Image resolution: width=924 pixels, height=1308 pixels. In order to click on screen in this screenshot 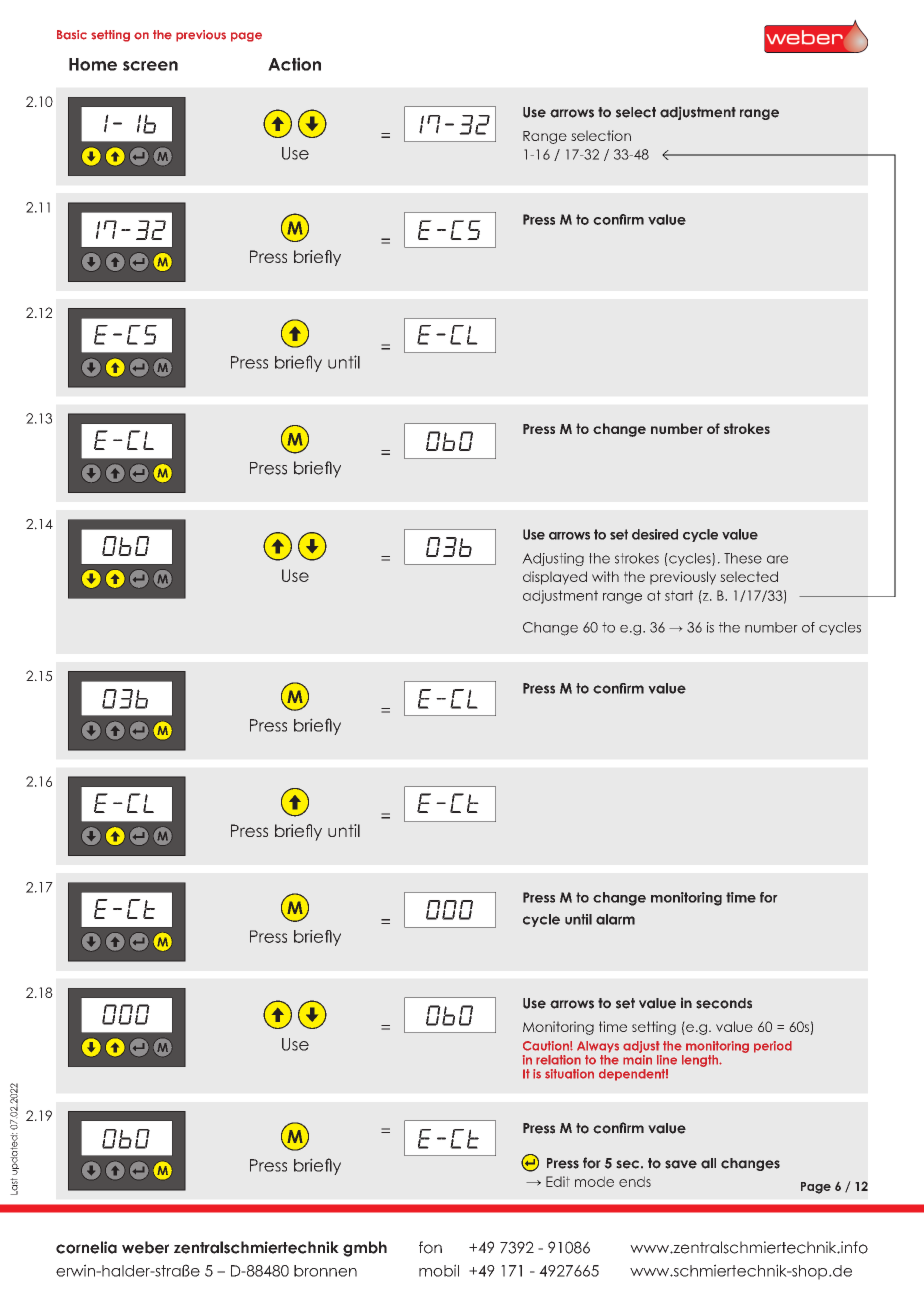, I will do `click(150, 66)`.
